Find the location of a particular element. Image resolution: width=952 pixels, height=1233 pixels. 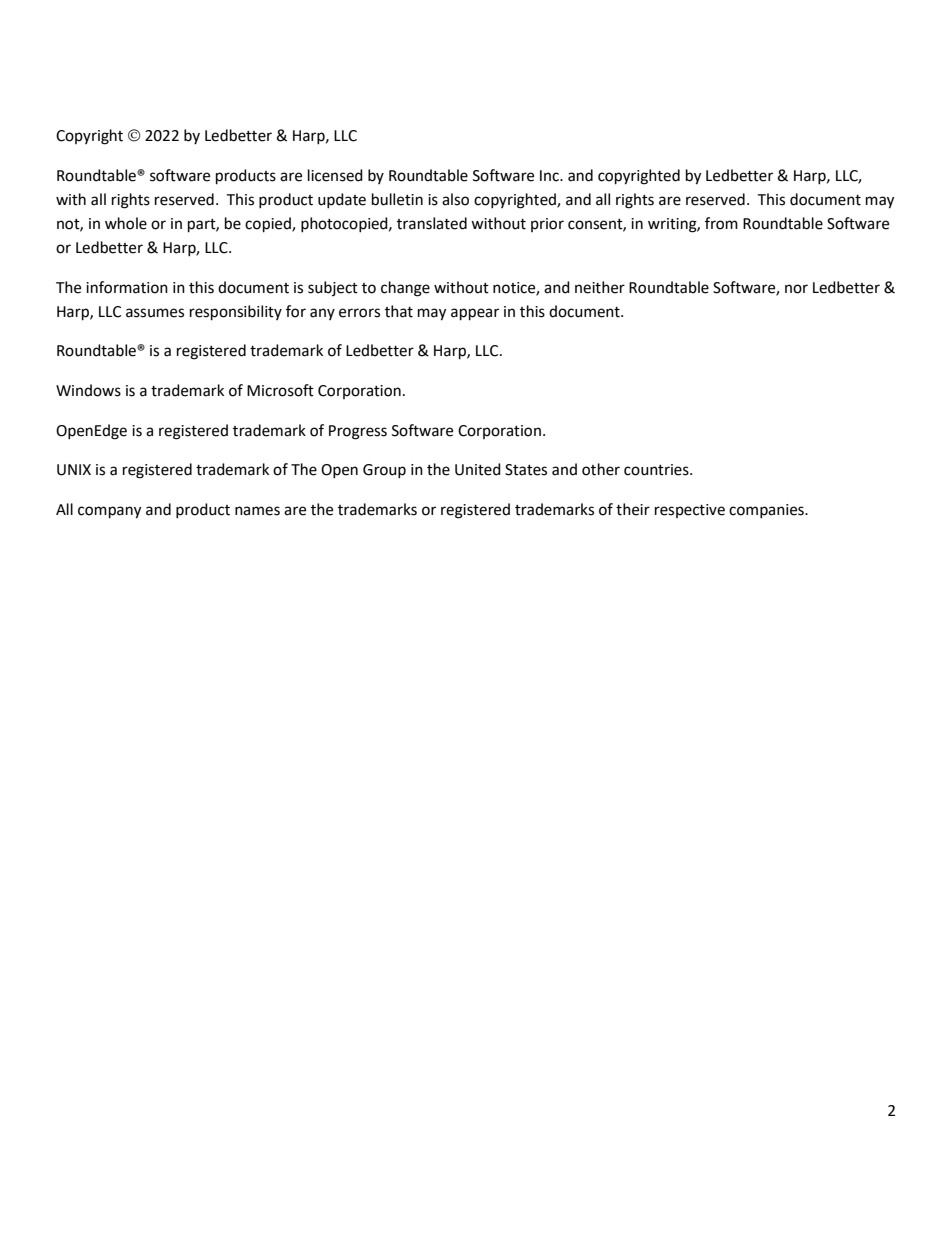

assumes is located at coordinates (155, 313).
